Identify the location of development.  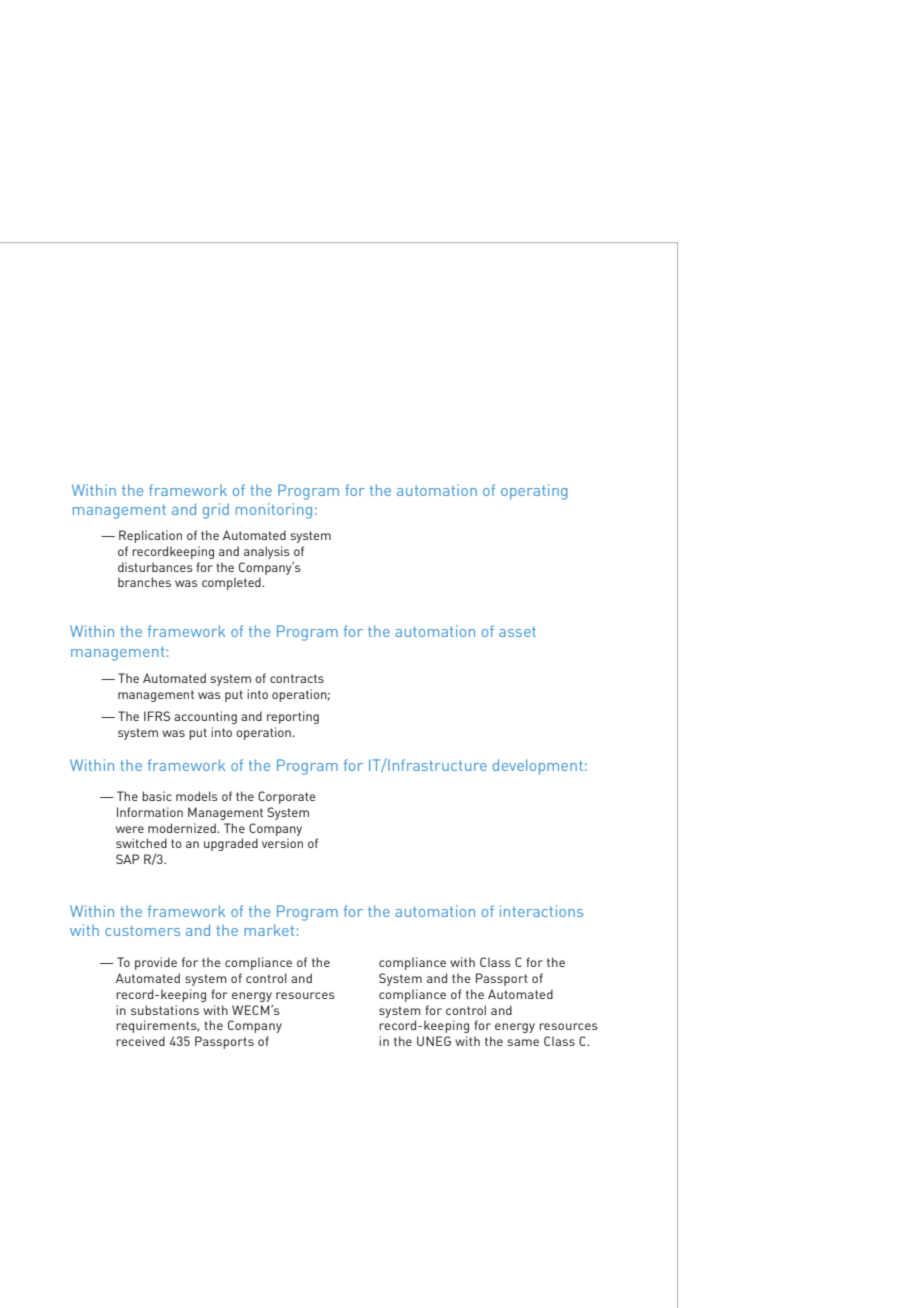
(538, 767).
